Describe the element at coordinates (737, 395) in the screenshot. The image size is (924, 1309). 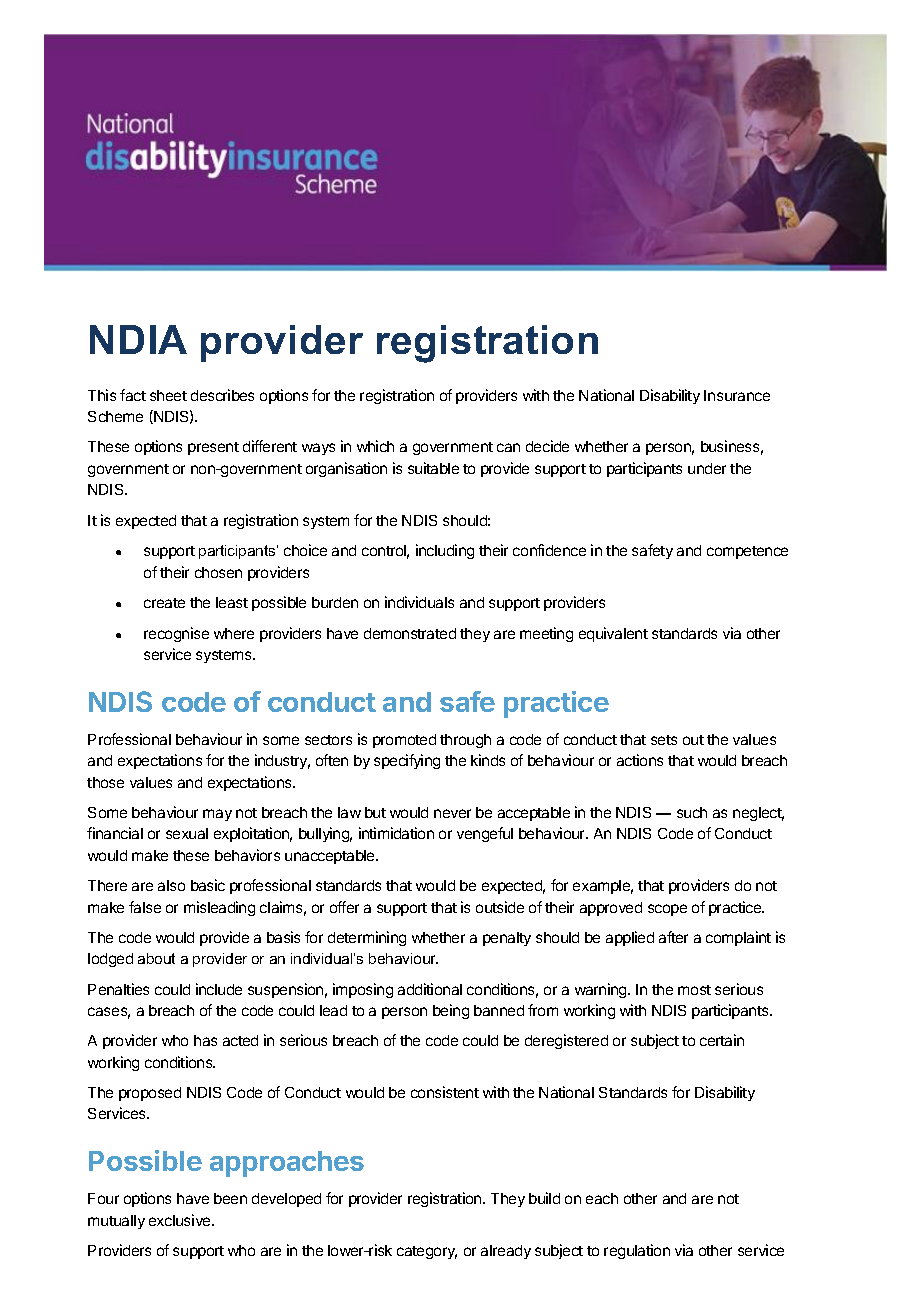
I see `Insurance` at that location.
